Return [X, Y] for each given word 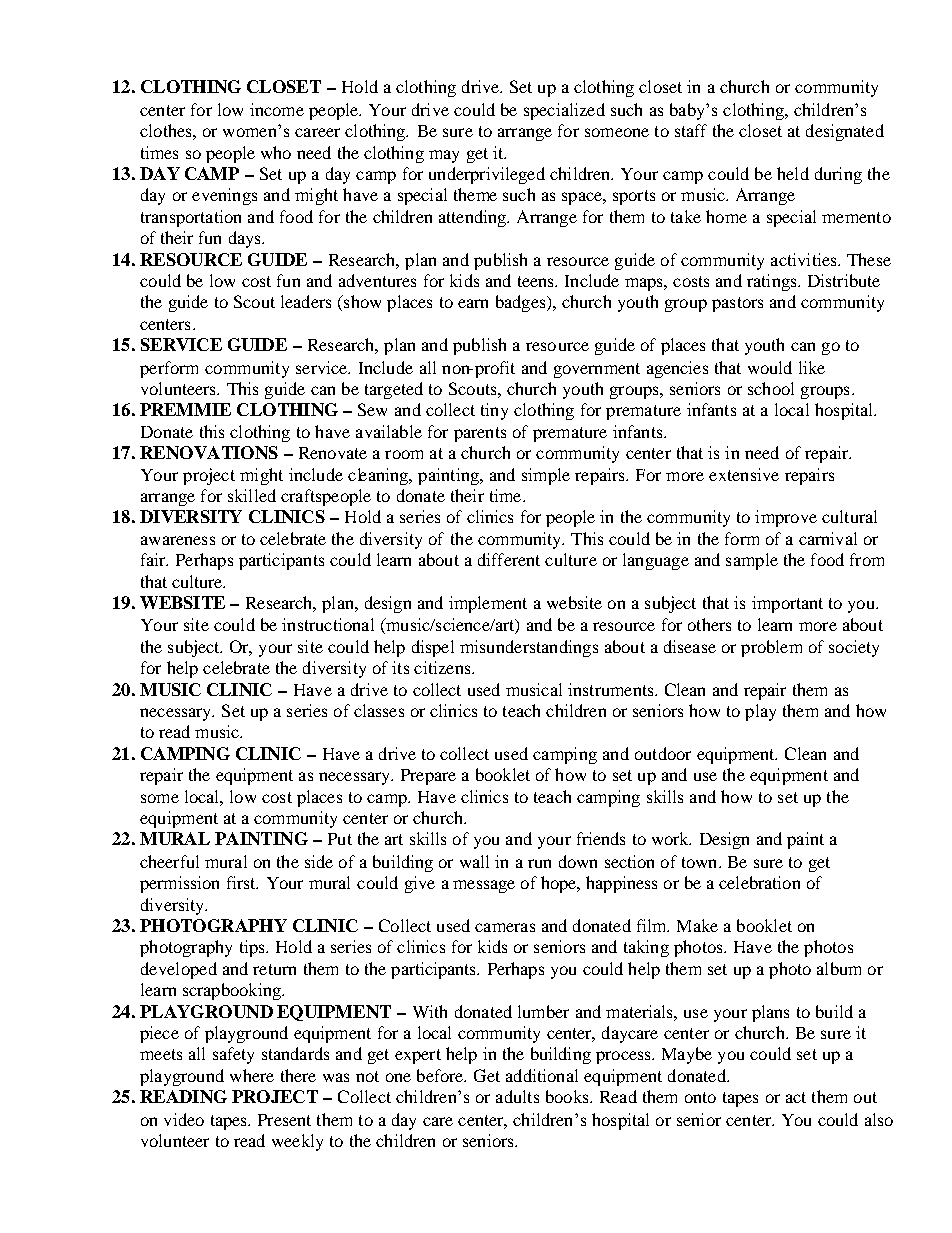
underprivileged [487, 175]
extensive [744, 474]
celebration [759, 882]
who [276, 152]
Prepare [428, 777]
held [793, 173]
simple [546, 476]
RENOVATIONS [209, 452]
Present [284, 1120]
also [879, 1119]
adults [517, 1096]
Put [340, 839]
